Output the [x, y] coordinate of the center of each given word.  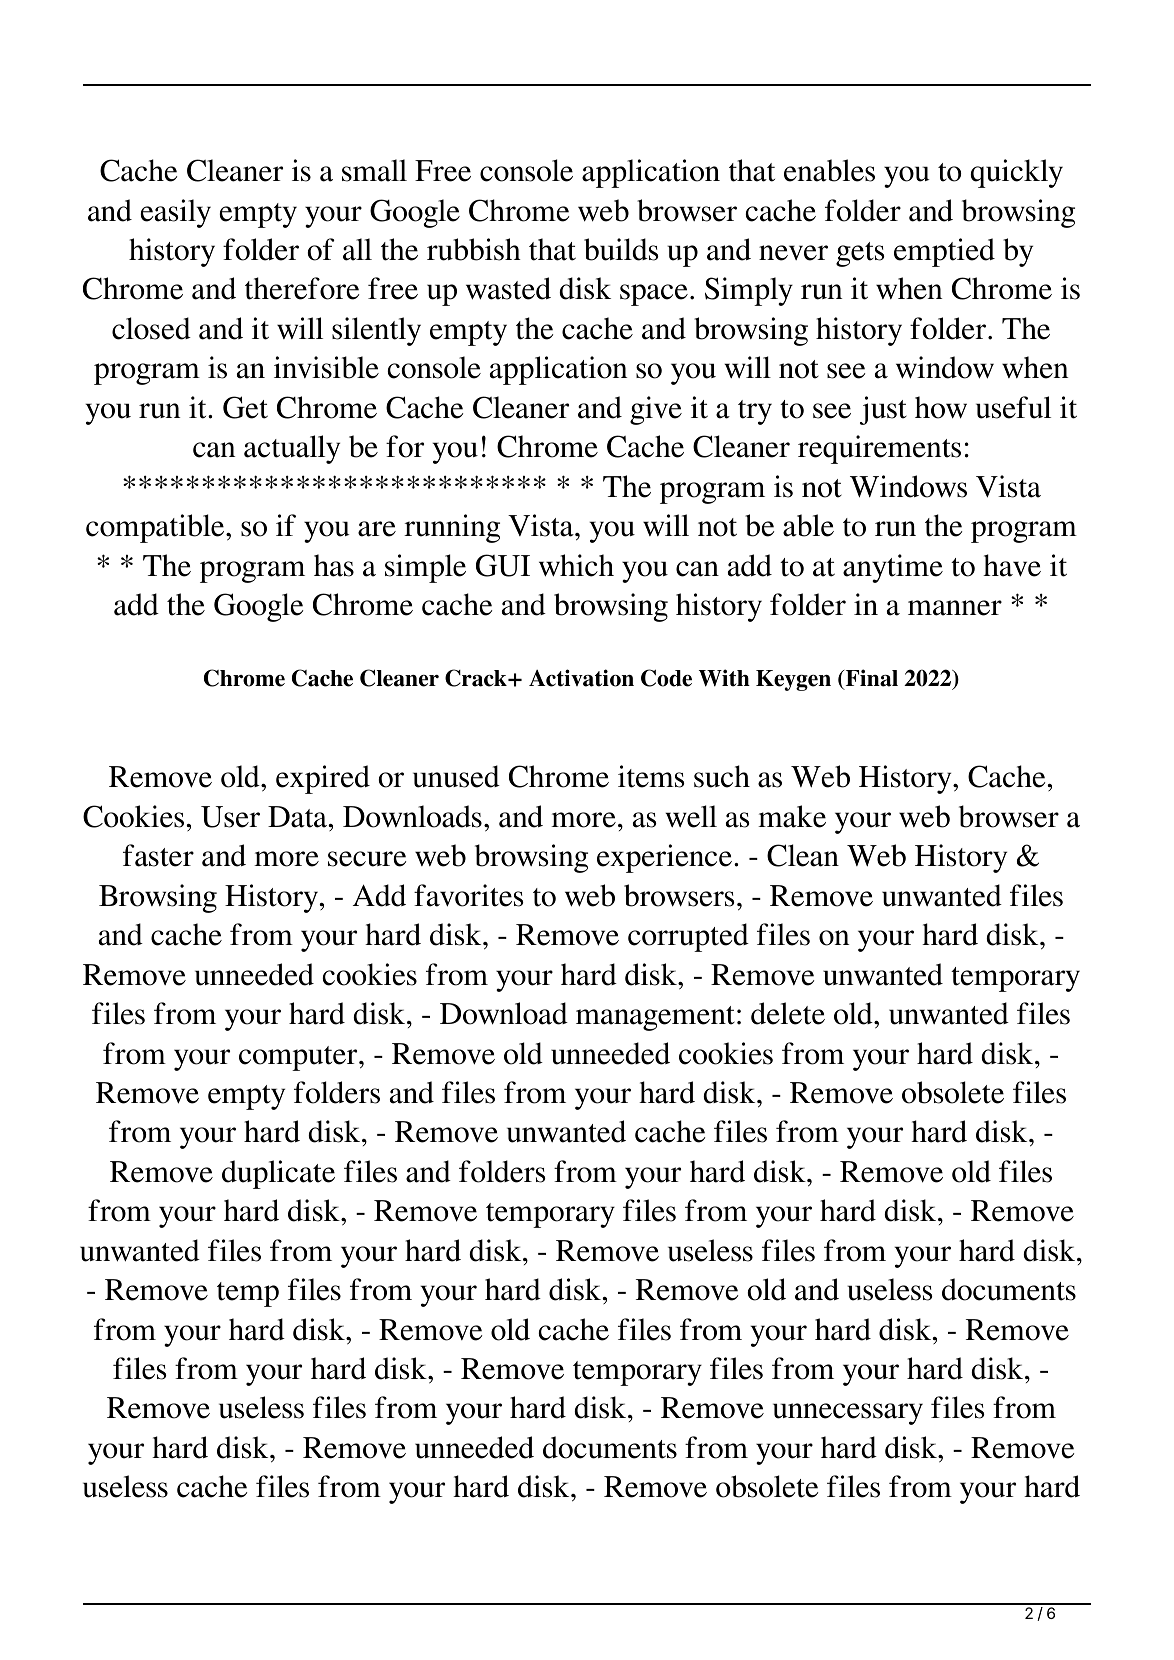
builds [621, 249]
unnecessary [848, 1414]
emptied [944, 252]
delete [788, 1013]
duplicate [278, 1174]
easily [175, 213]
